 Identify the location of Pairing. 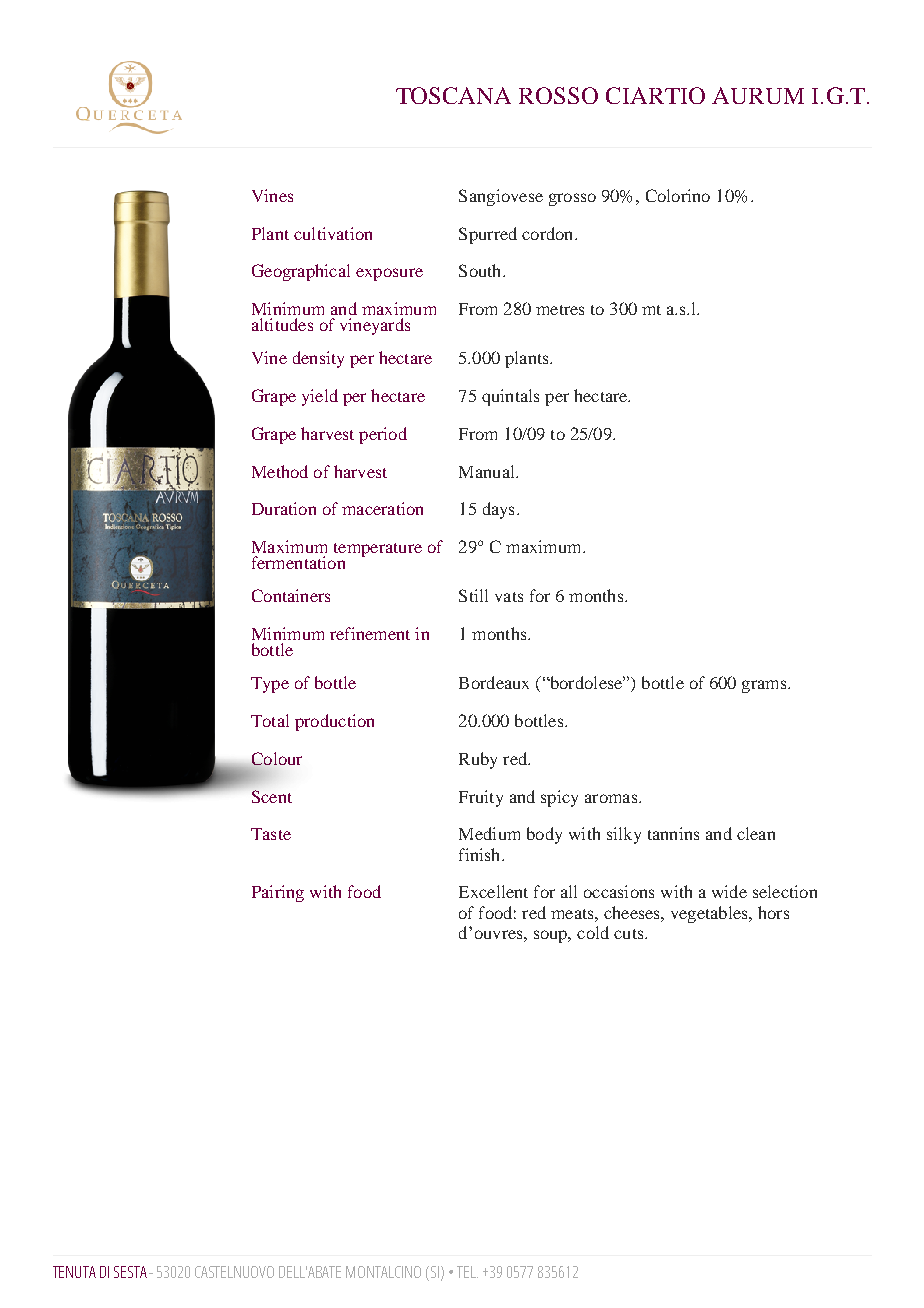
(278, 893).
